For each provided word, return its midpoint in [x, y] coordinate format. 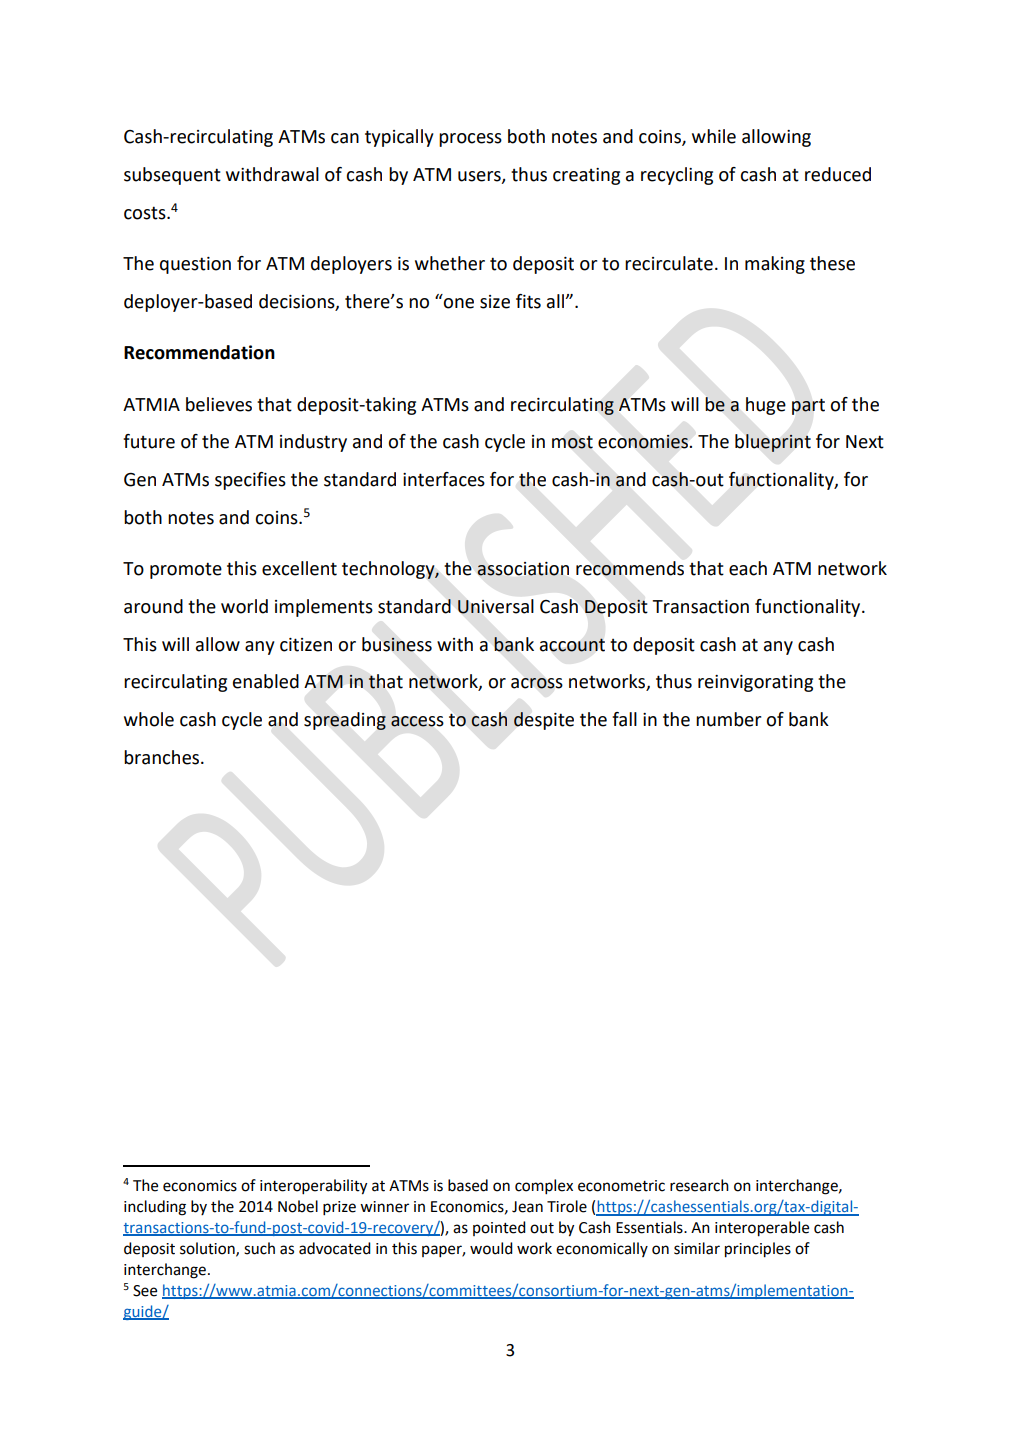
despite [544, 721]
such [259, 1248]
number [728, 719]
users [480, 177]
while [714, 136]
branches [163, 757]
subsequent [172, 176]
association [523, 569]
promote [186, 570]
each [748, 568]
